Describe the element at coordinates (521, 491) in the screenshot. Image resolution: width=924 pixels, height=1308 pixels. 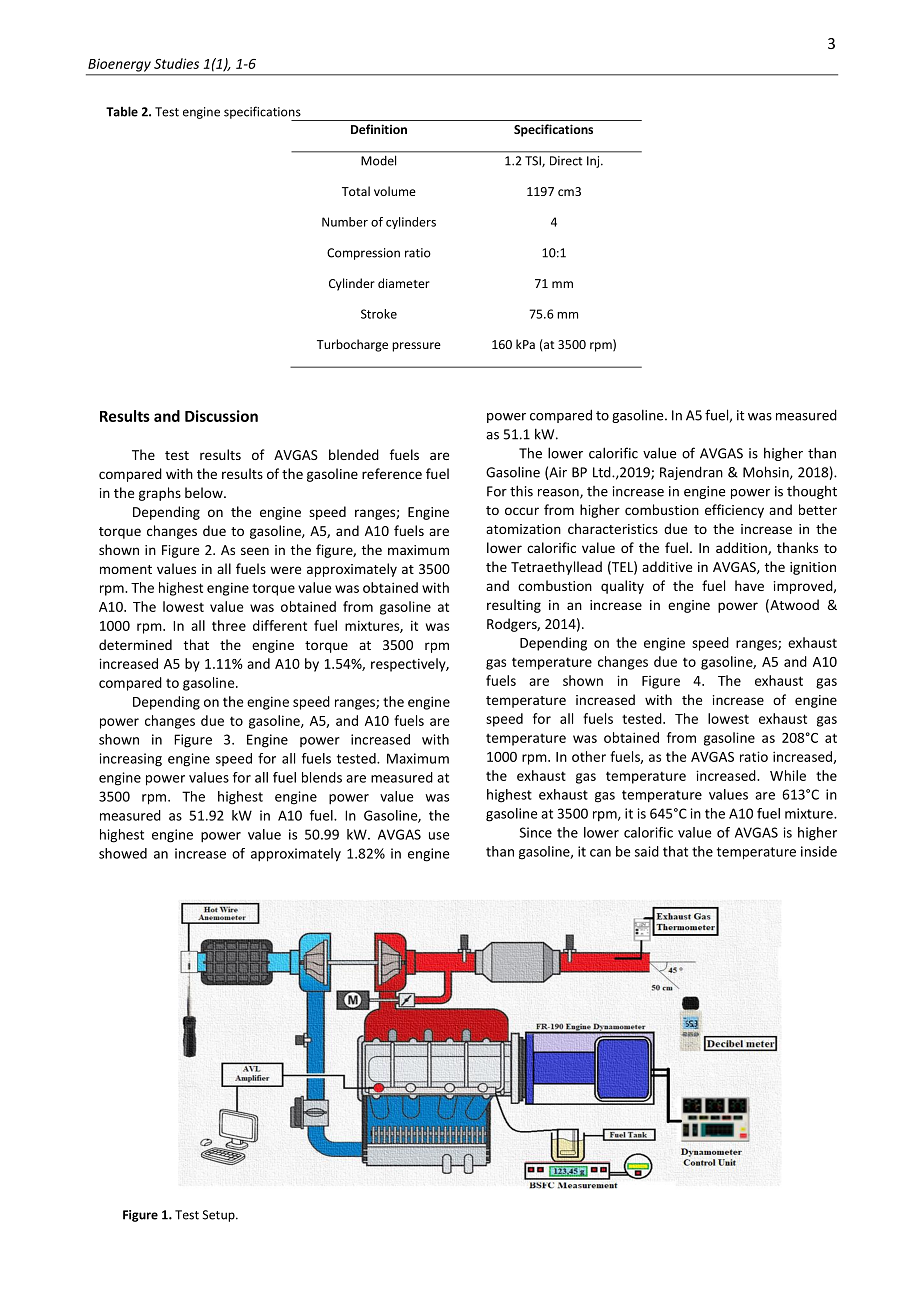
I see `this` at that location.
